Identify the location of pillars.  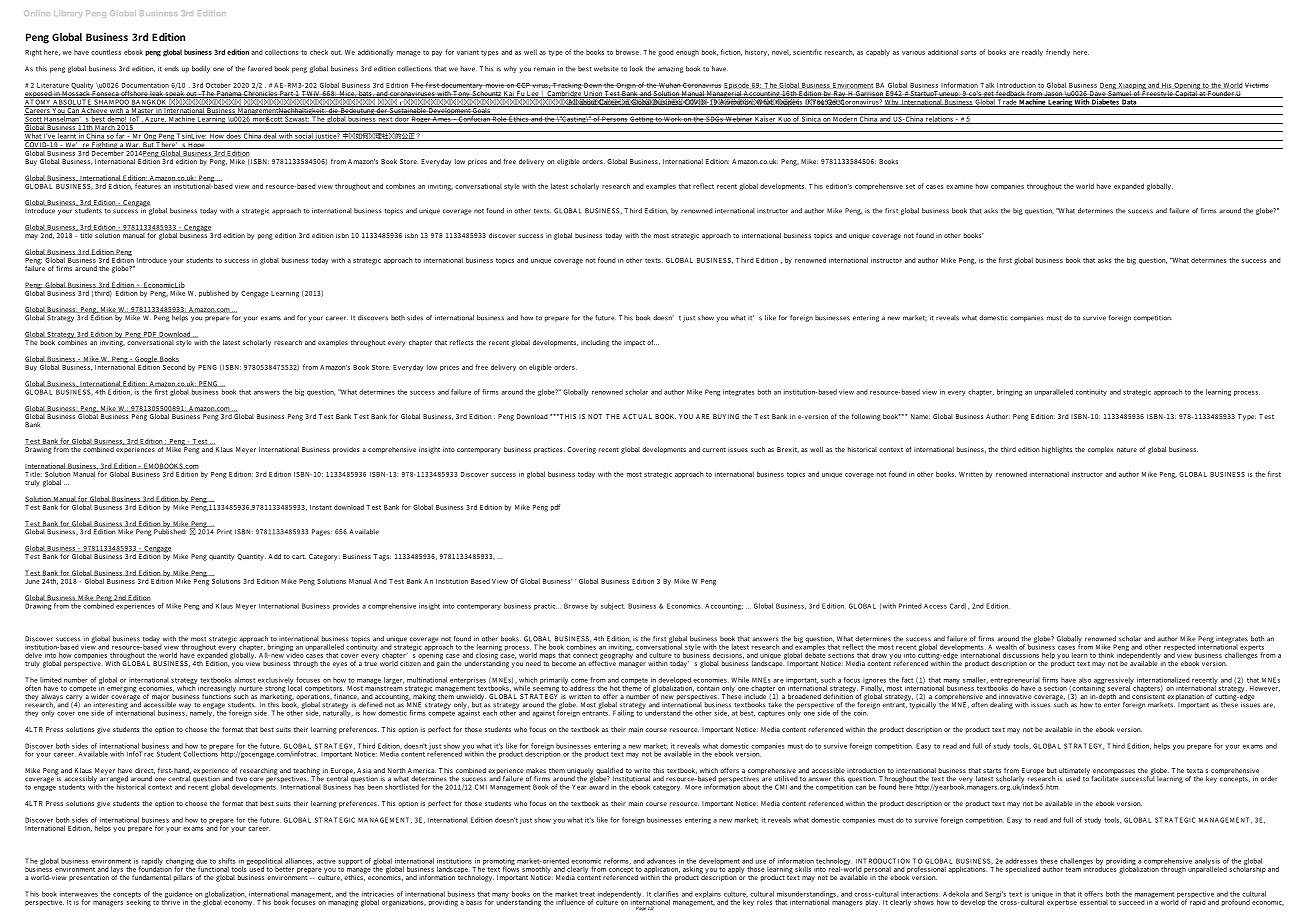
(183, 878).
